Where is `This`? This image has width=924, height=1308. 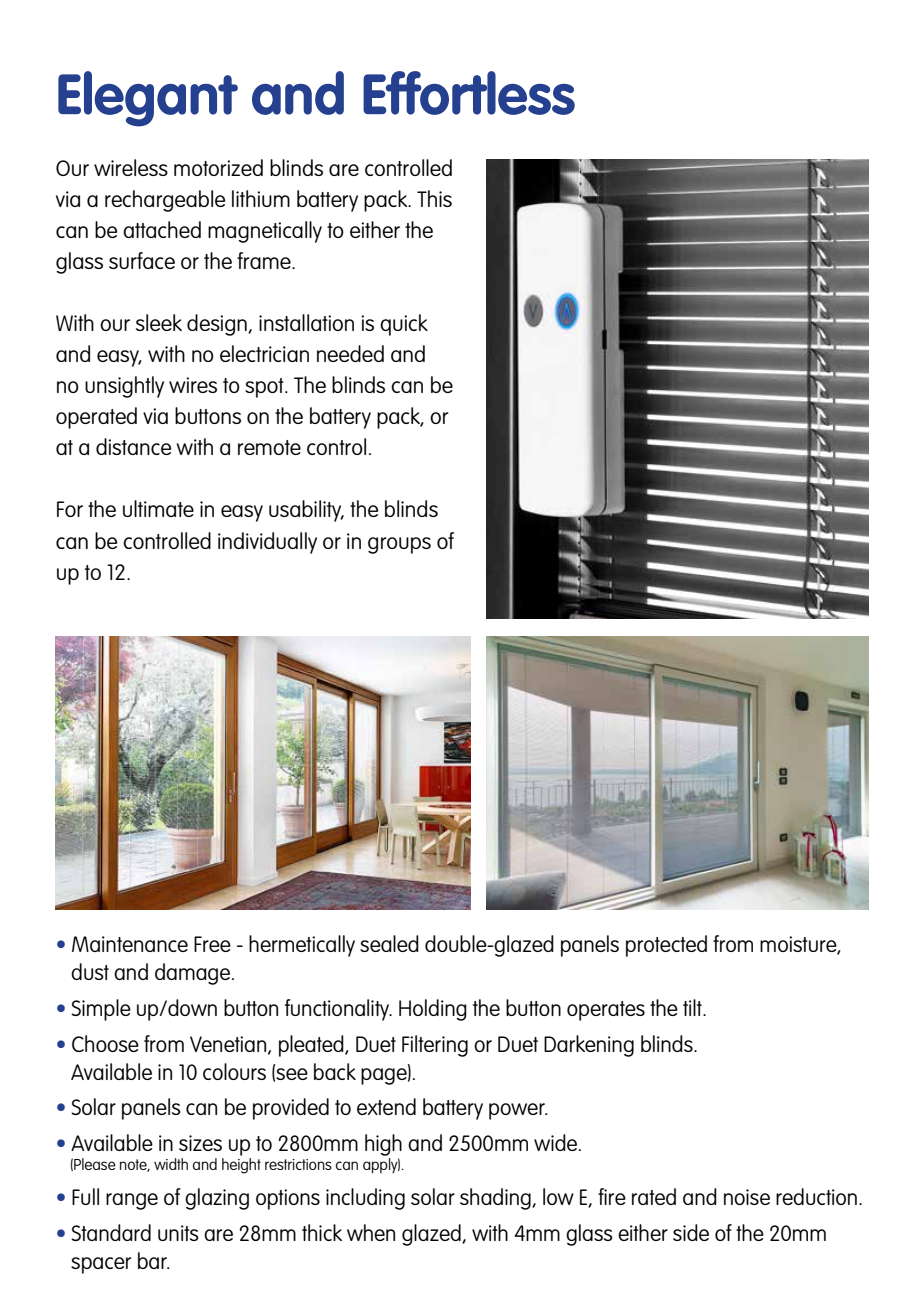 This is located at coordinates (434, 198).
